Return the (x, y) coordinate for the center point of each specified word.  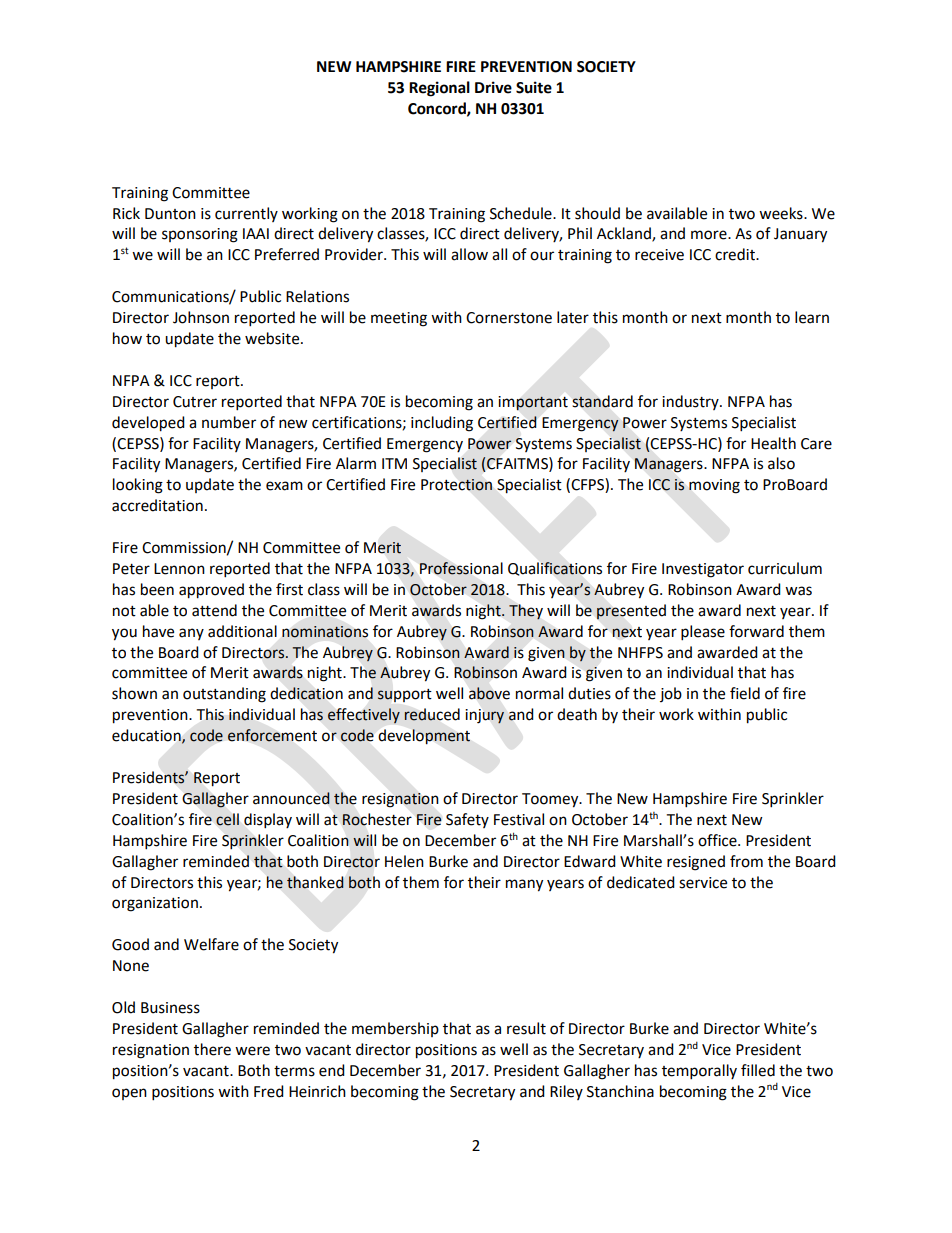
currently (246, 214)
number (229, 422)
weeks (782, 213)
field (745, 693)
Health (773, 443)
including (442, 424)
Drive (493, 87)
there (212, 1049)
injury (484, 716)
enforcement (272, 735)
